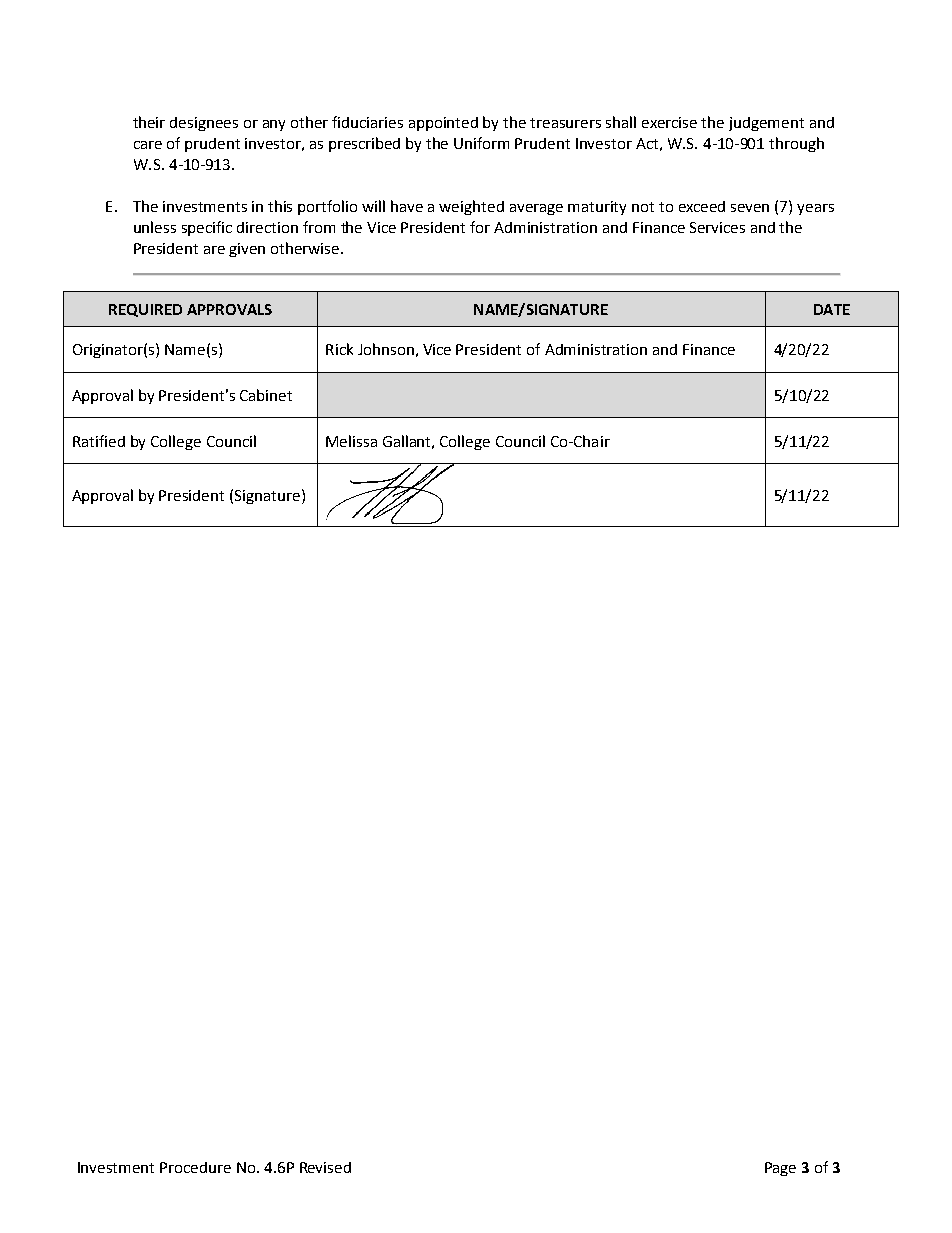  Describe the element at coordinates (481, 143) in the image. I see `Uniform` at that location.
